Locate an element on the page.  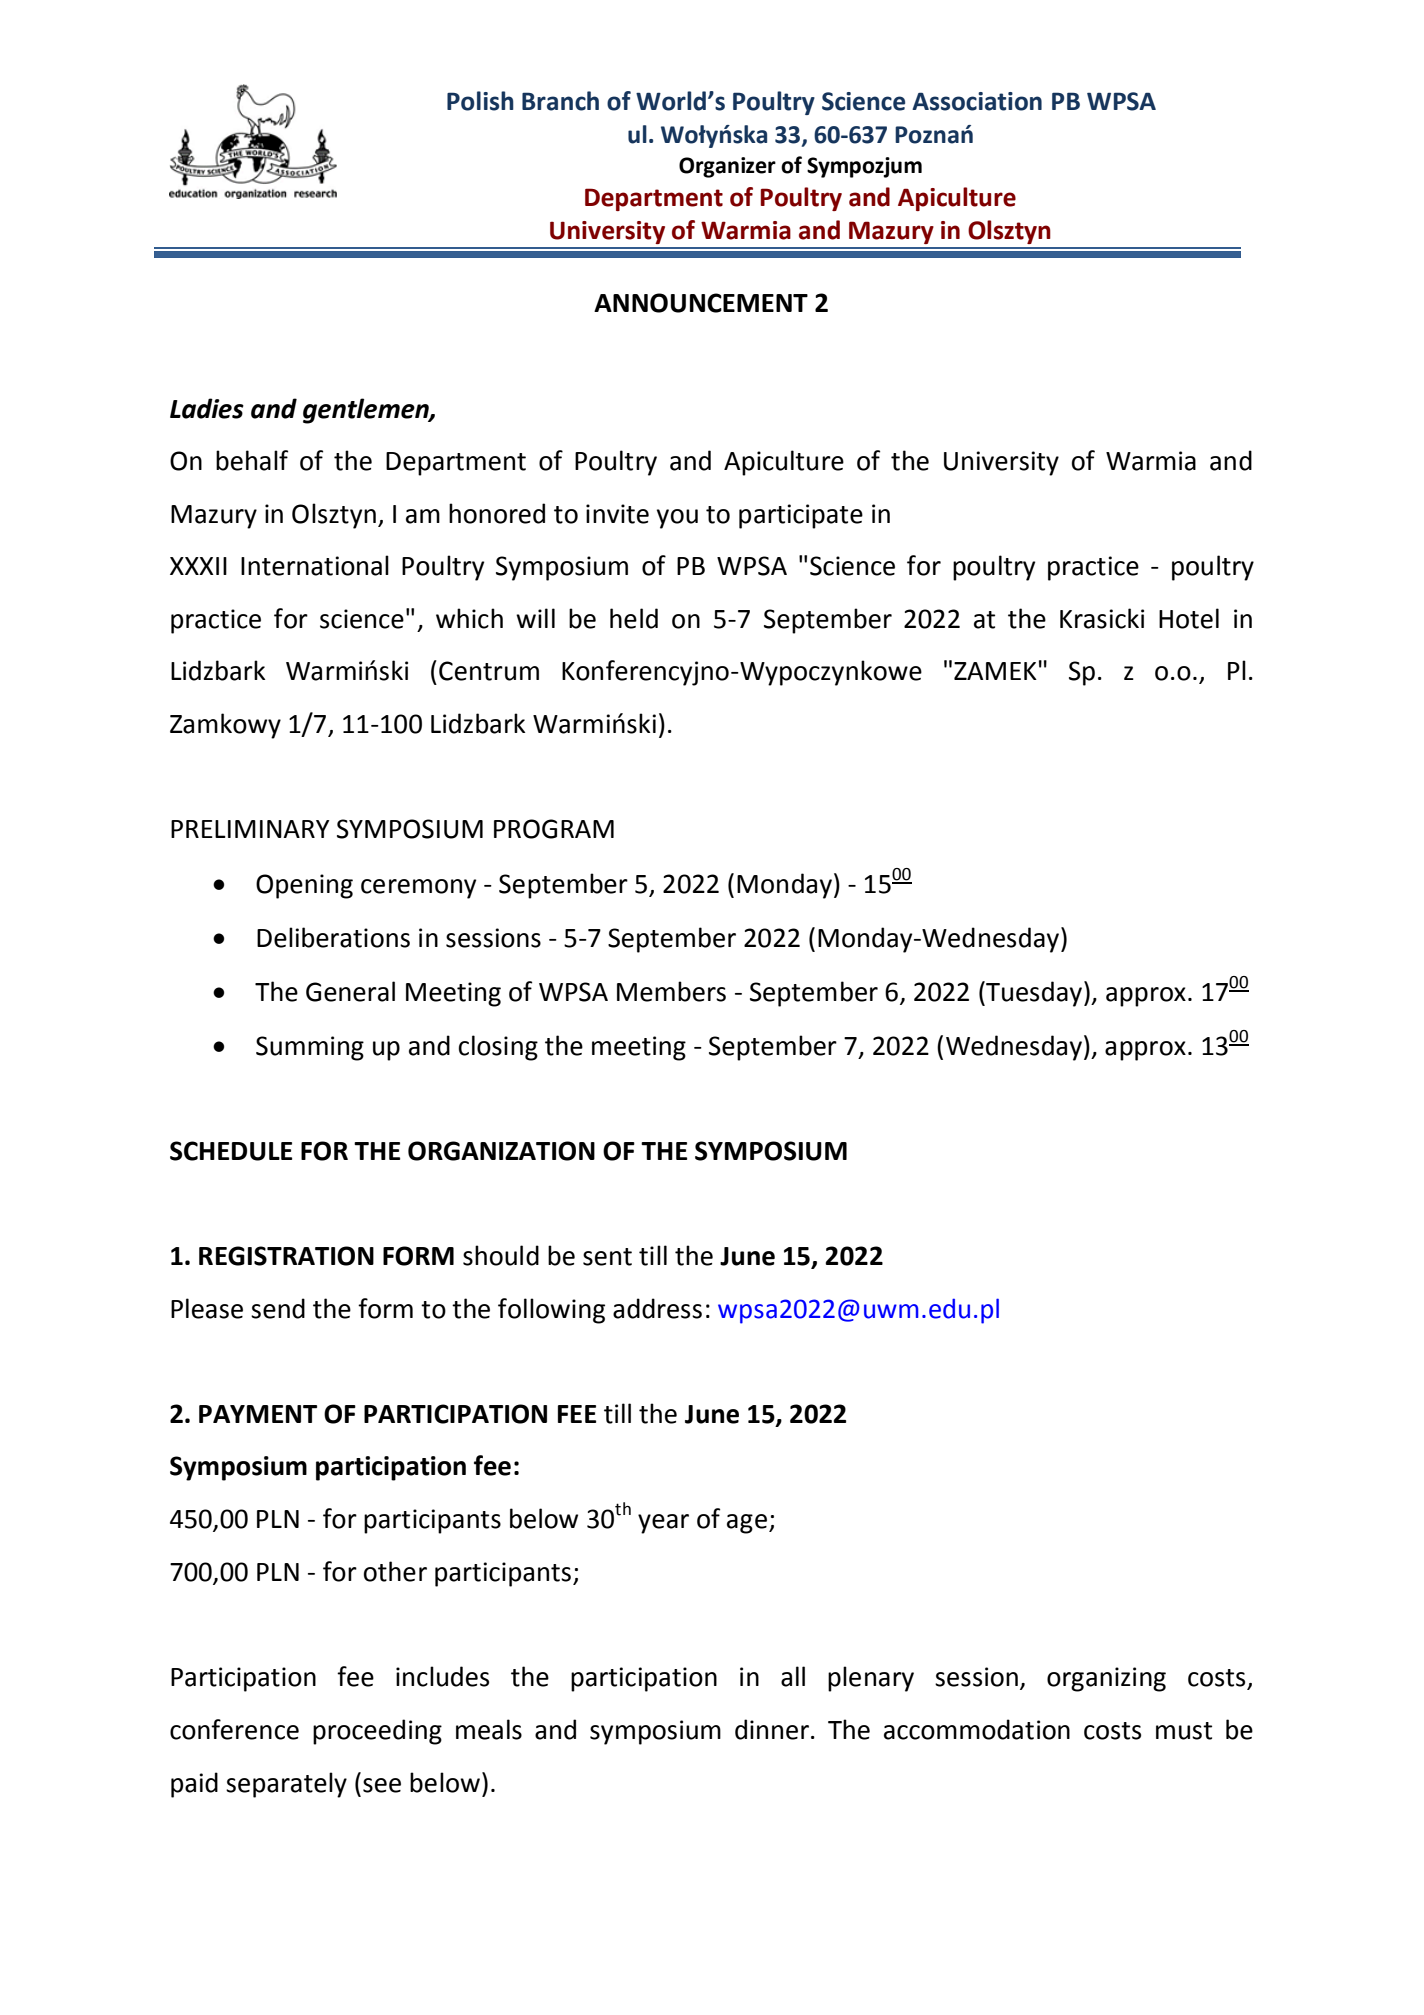
Tuesday is located at coordinates (1033, 994).
